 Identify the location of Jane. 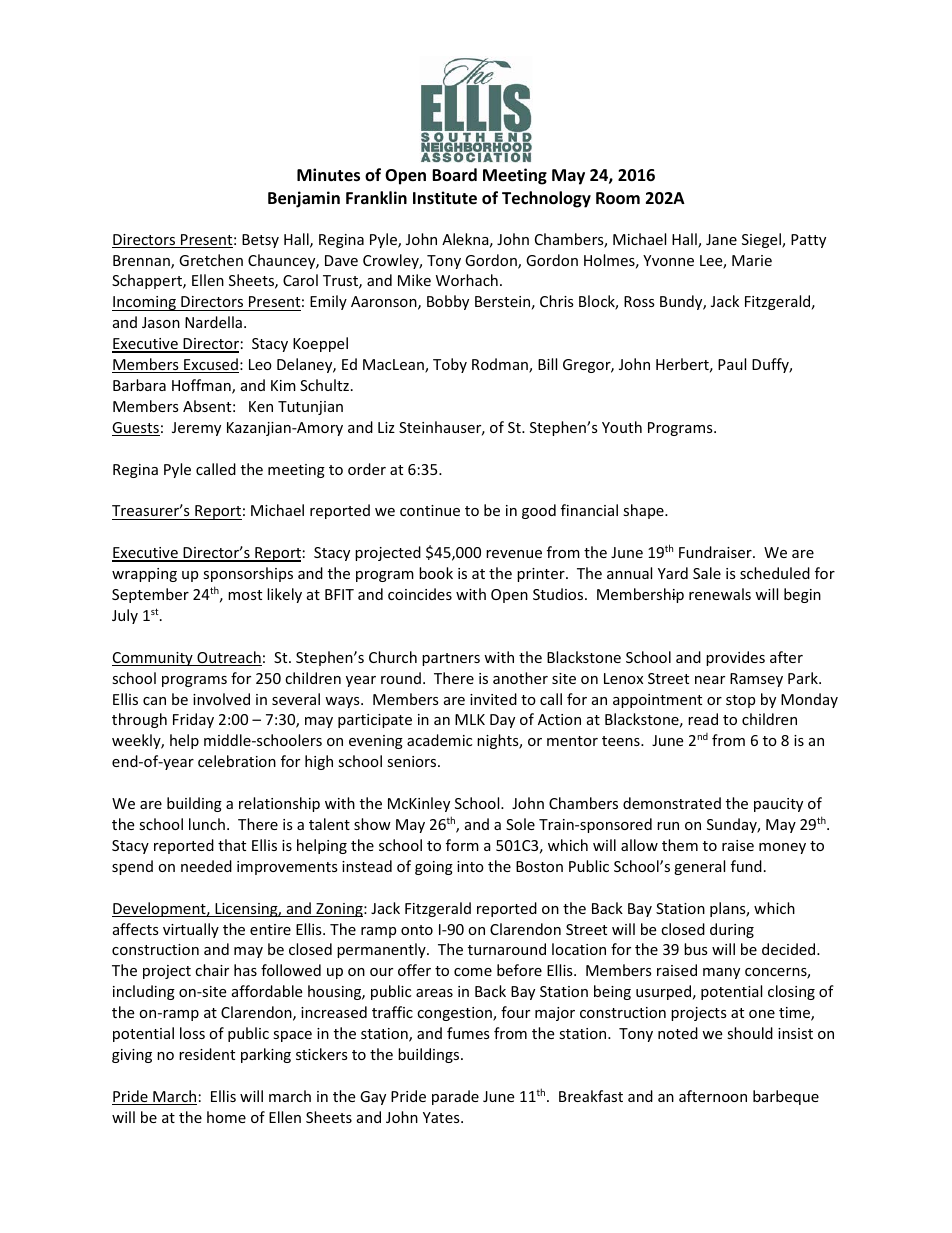
(721, 239).
